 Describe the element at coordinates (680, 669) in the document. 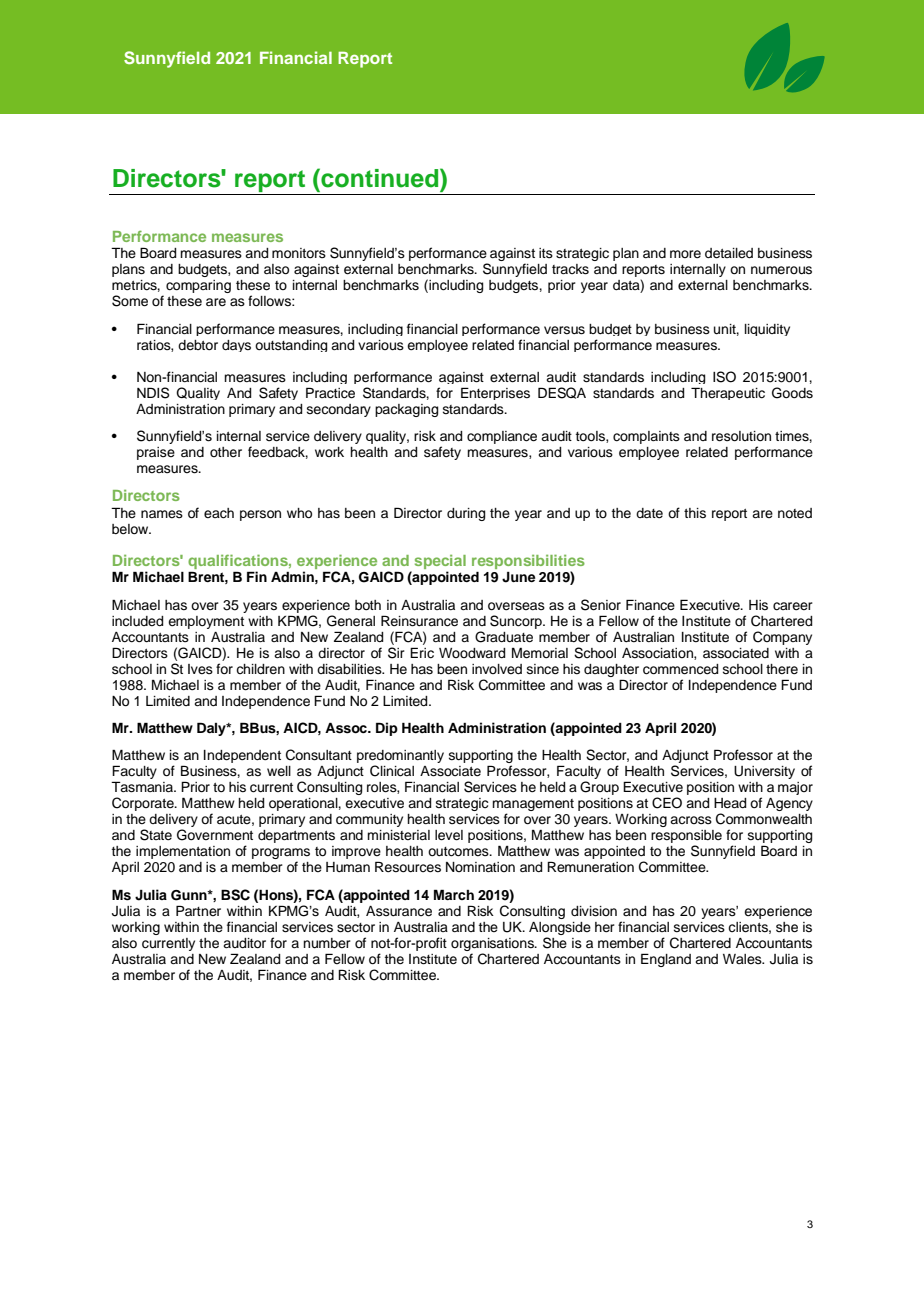

I see `commenced` at that location.
